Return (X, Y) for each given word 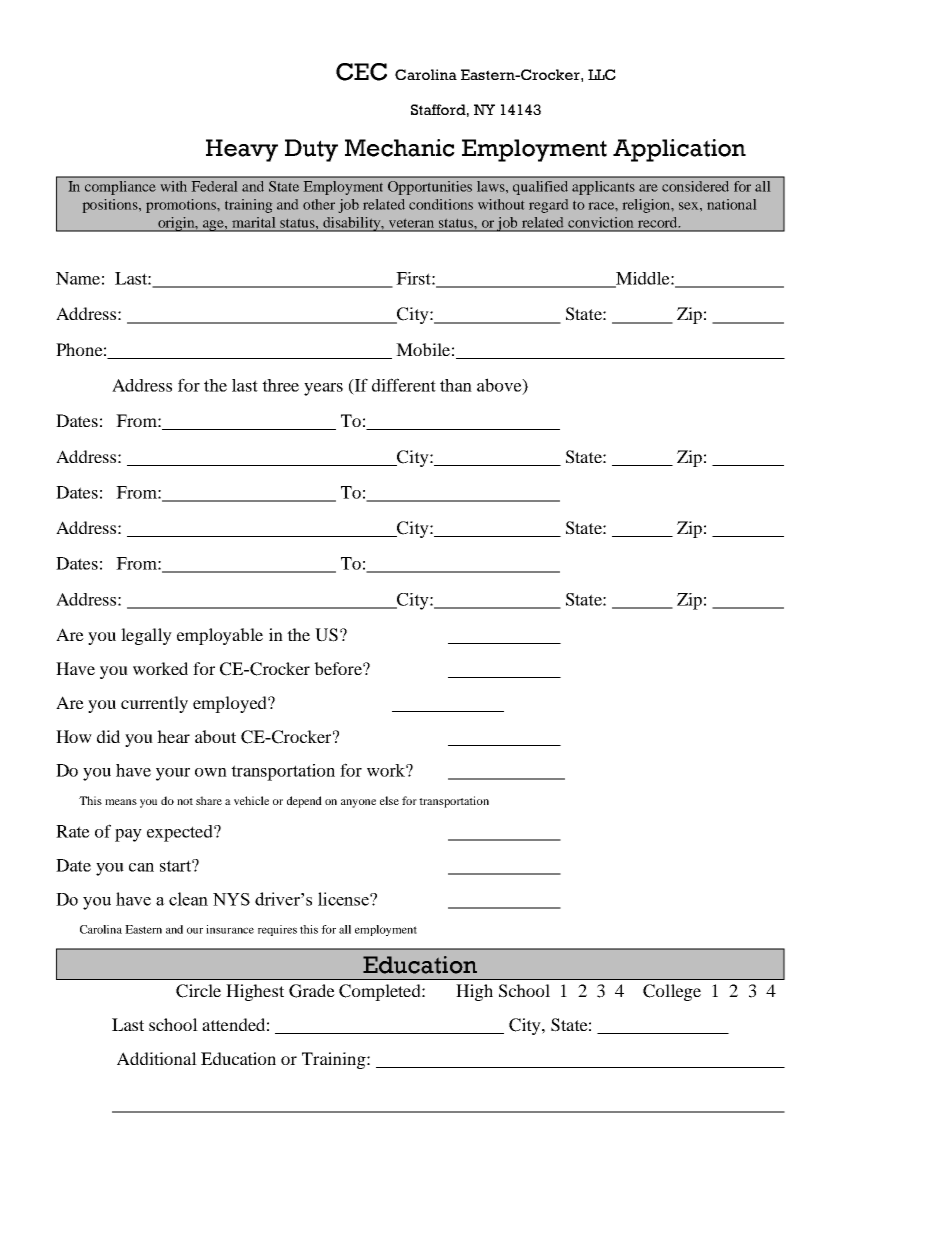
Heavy (242, 150)
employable (220, 636)
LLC (602, 74)
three (280, 385)
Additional (157, 1058)
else (389, 800)
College (672, 992)
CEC (361, 72)
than (456, 385)
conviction (600, 222)
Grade (312, 991)
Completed (381, 992)
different (404, 385)
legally (146, 636)
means (121, 802)
